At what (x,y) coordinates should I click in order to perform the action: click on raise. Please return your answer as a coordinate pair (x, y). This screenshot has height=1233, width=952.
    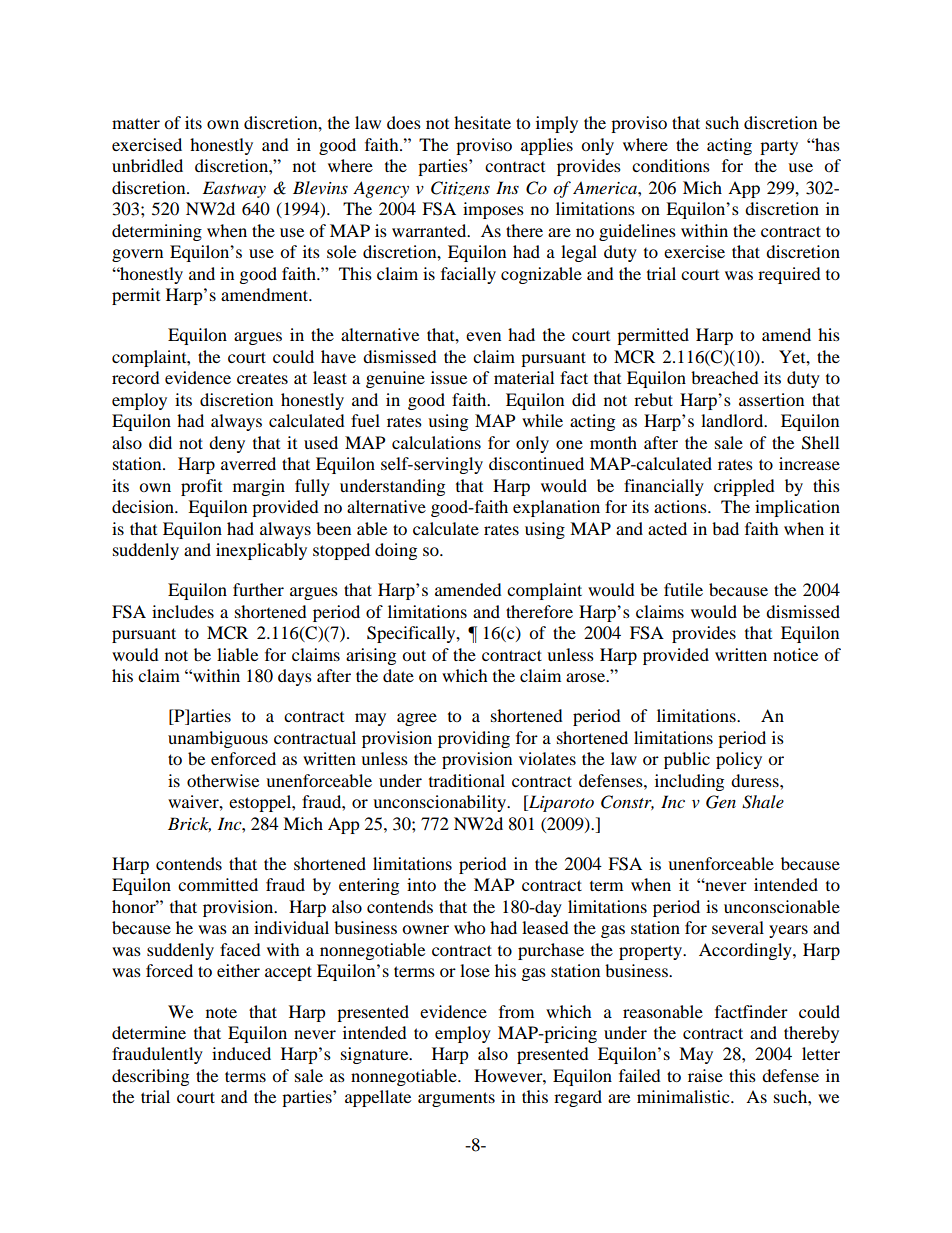
    Looking at the image, I should click on (705, 1075).
